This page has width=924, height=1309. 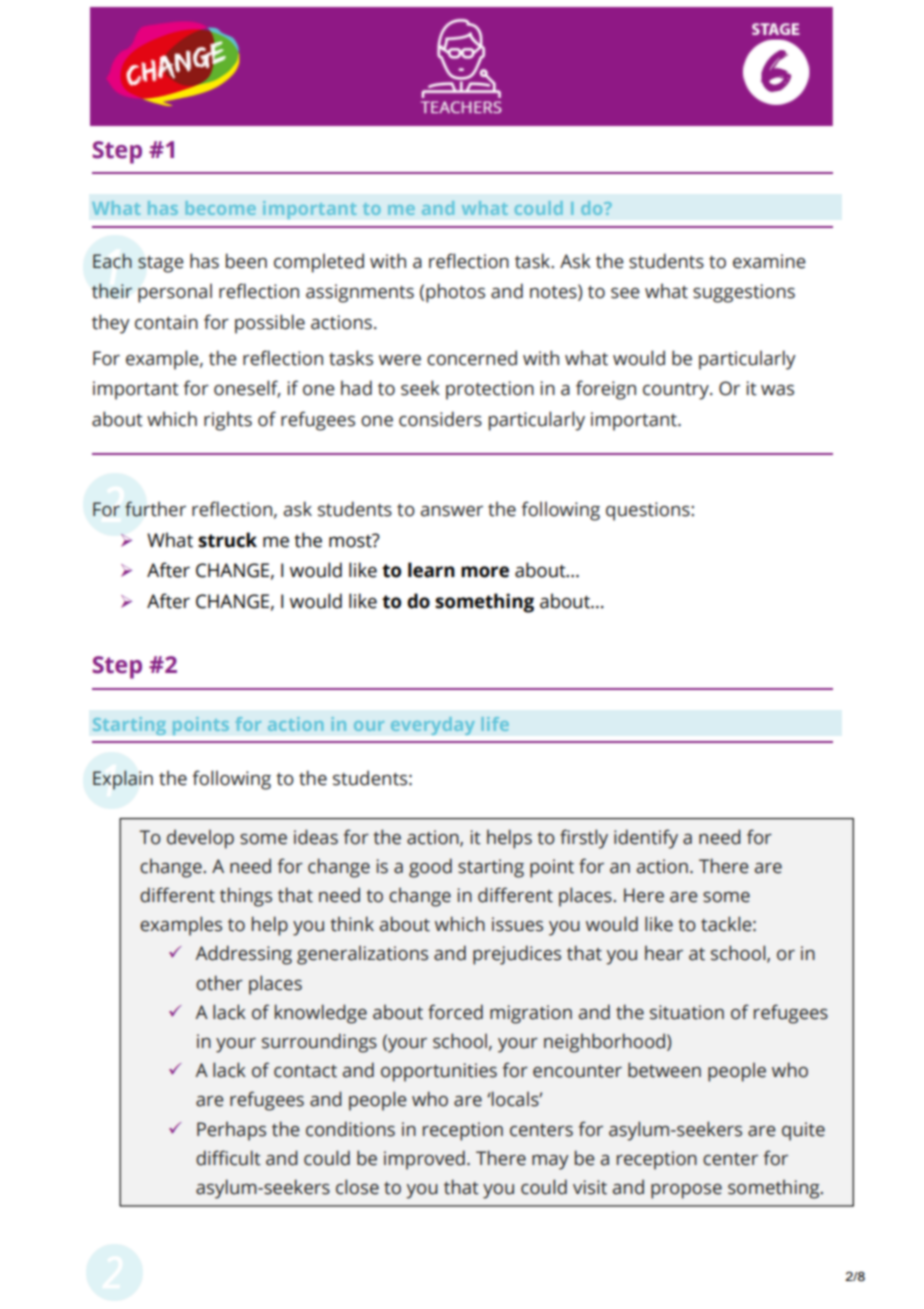 What do you see at coordinates (769, 261) in the page?
I see `examine` at bounding box center [769, 261].
